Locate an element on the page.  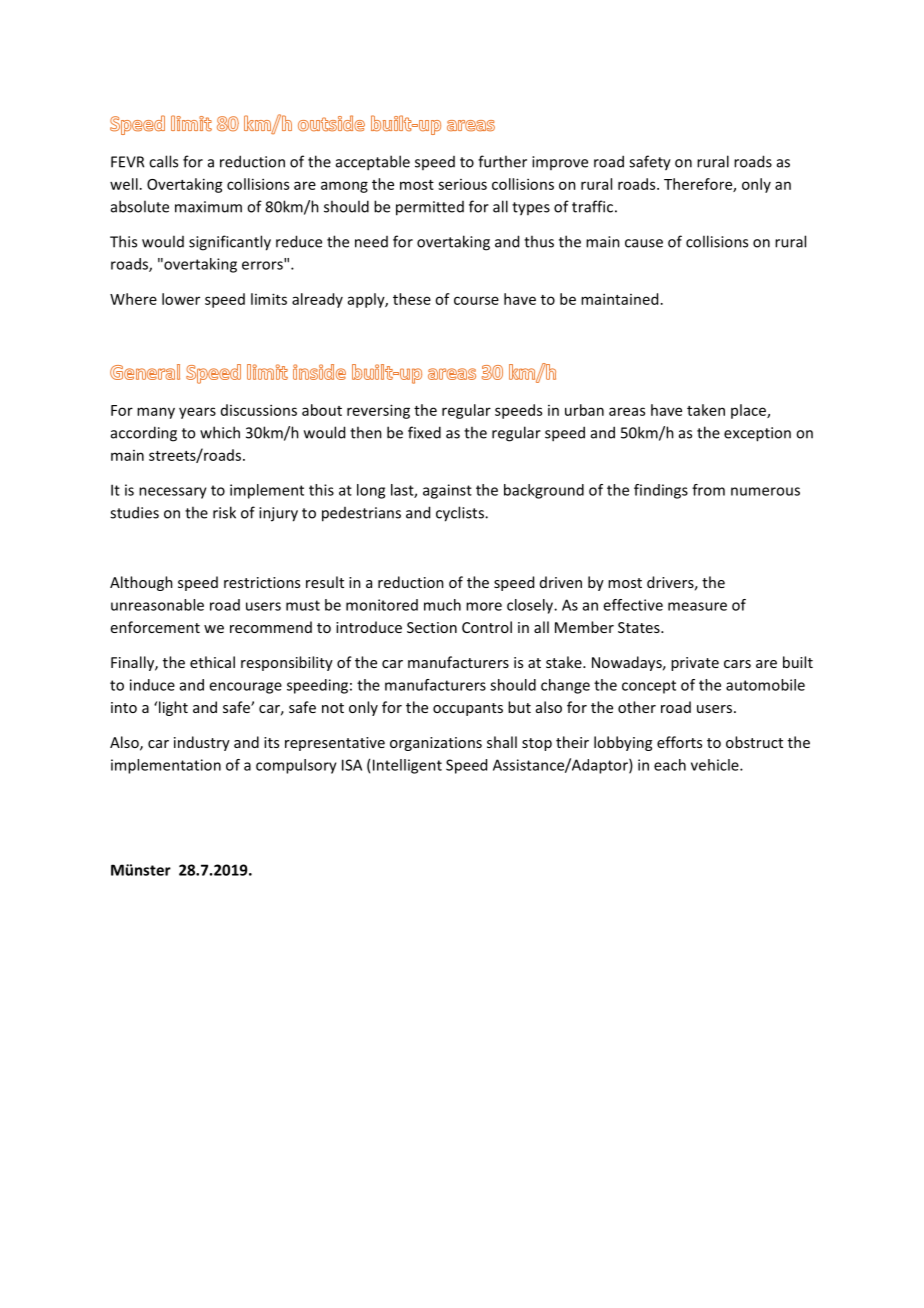
much is located at coordinates (442, 605).
